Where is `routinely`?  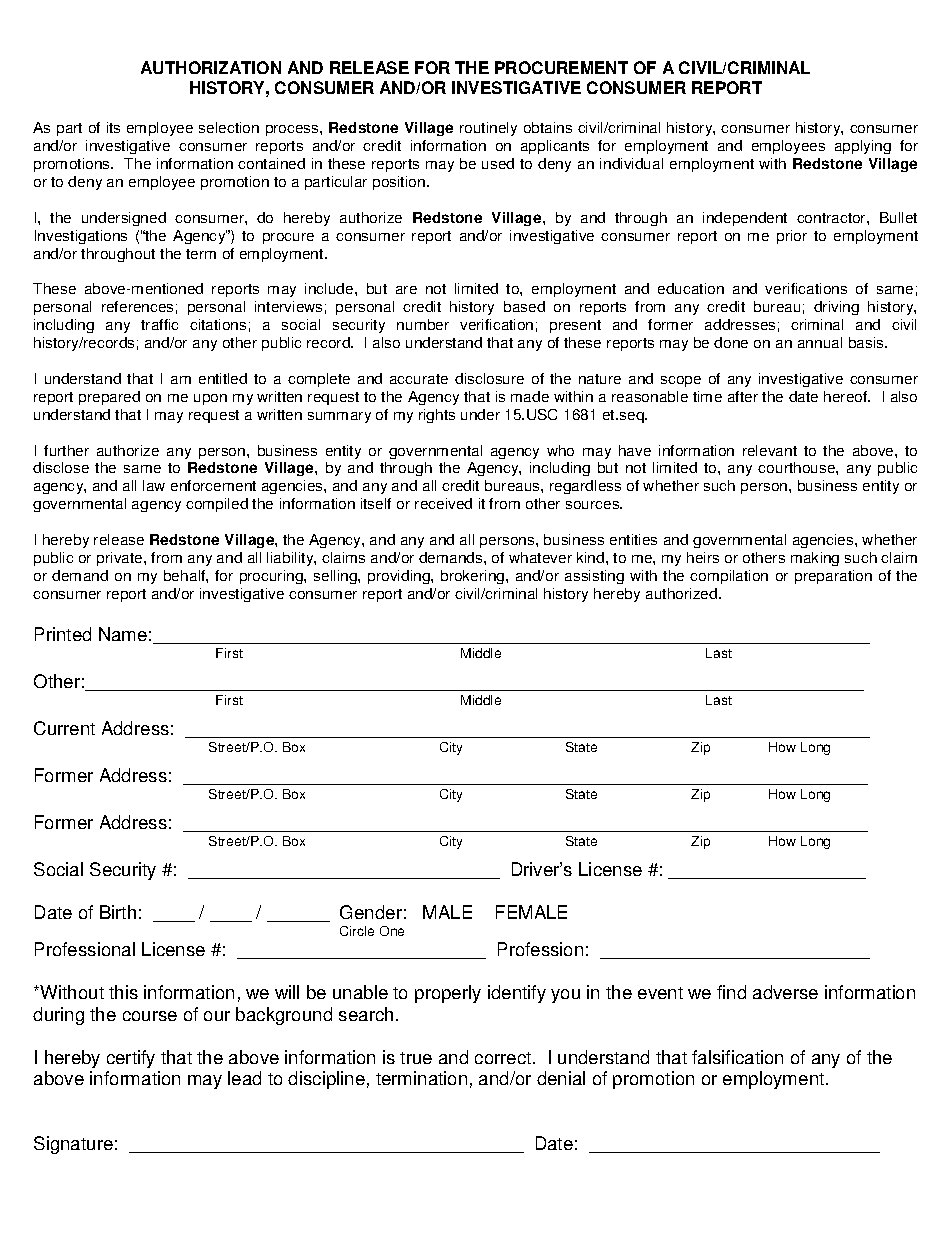 routinely is located at coordinates (488, 129).
